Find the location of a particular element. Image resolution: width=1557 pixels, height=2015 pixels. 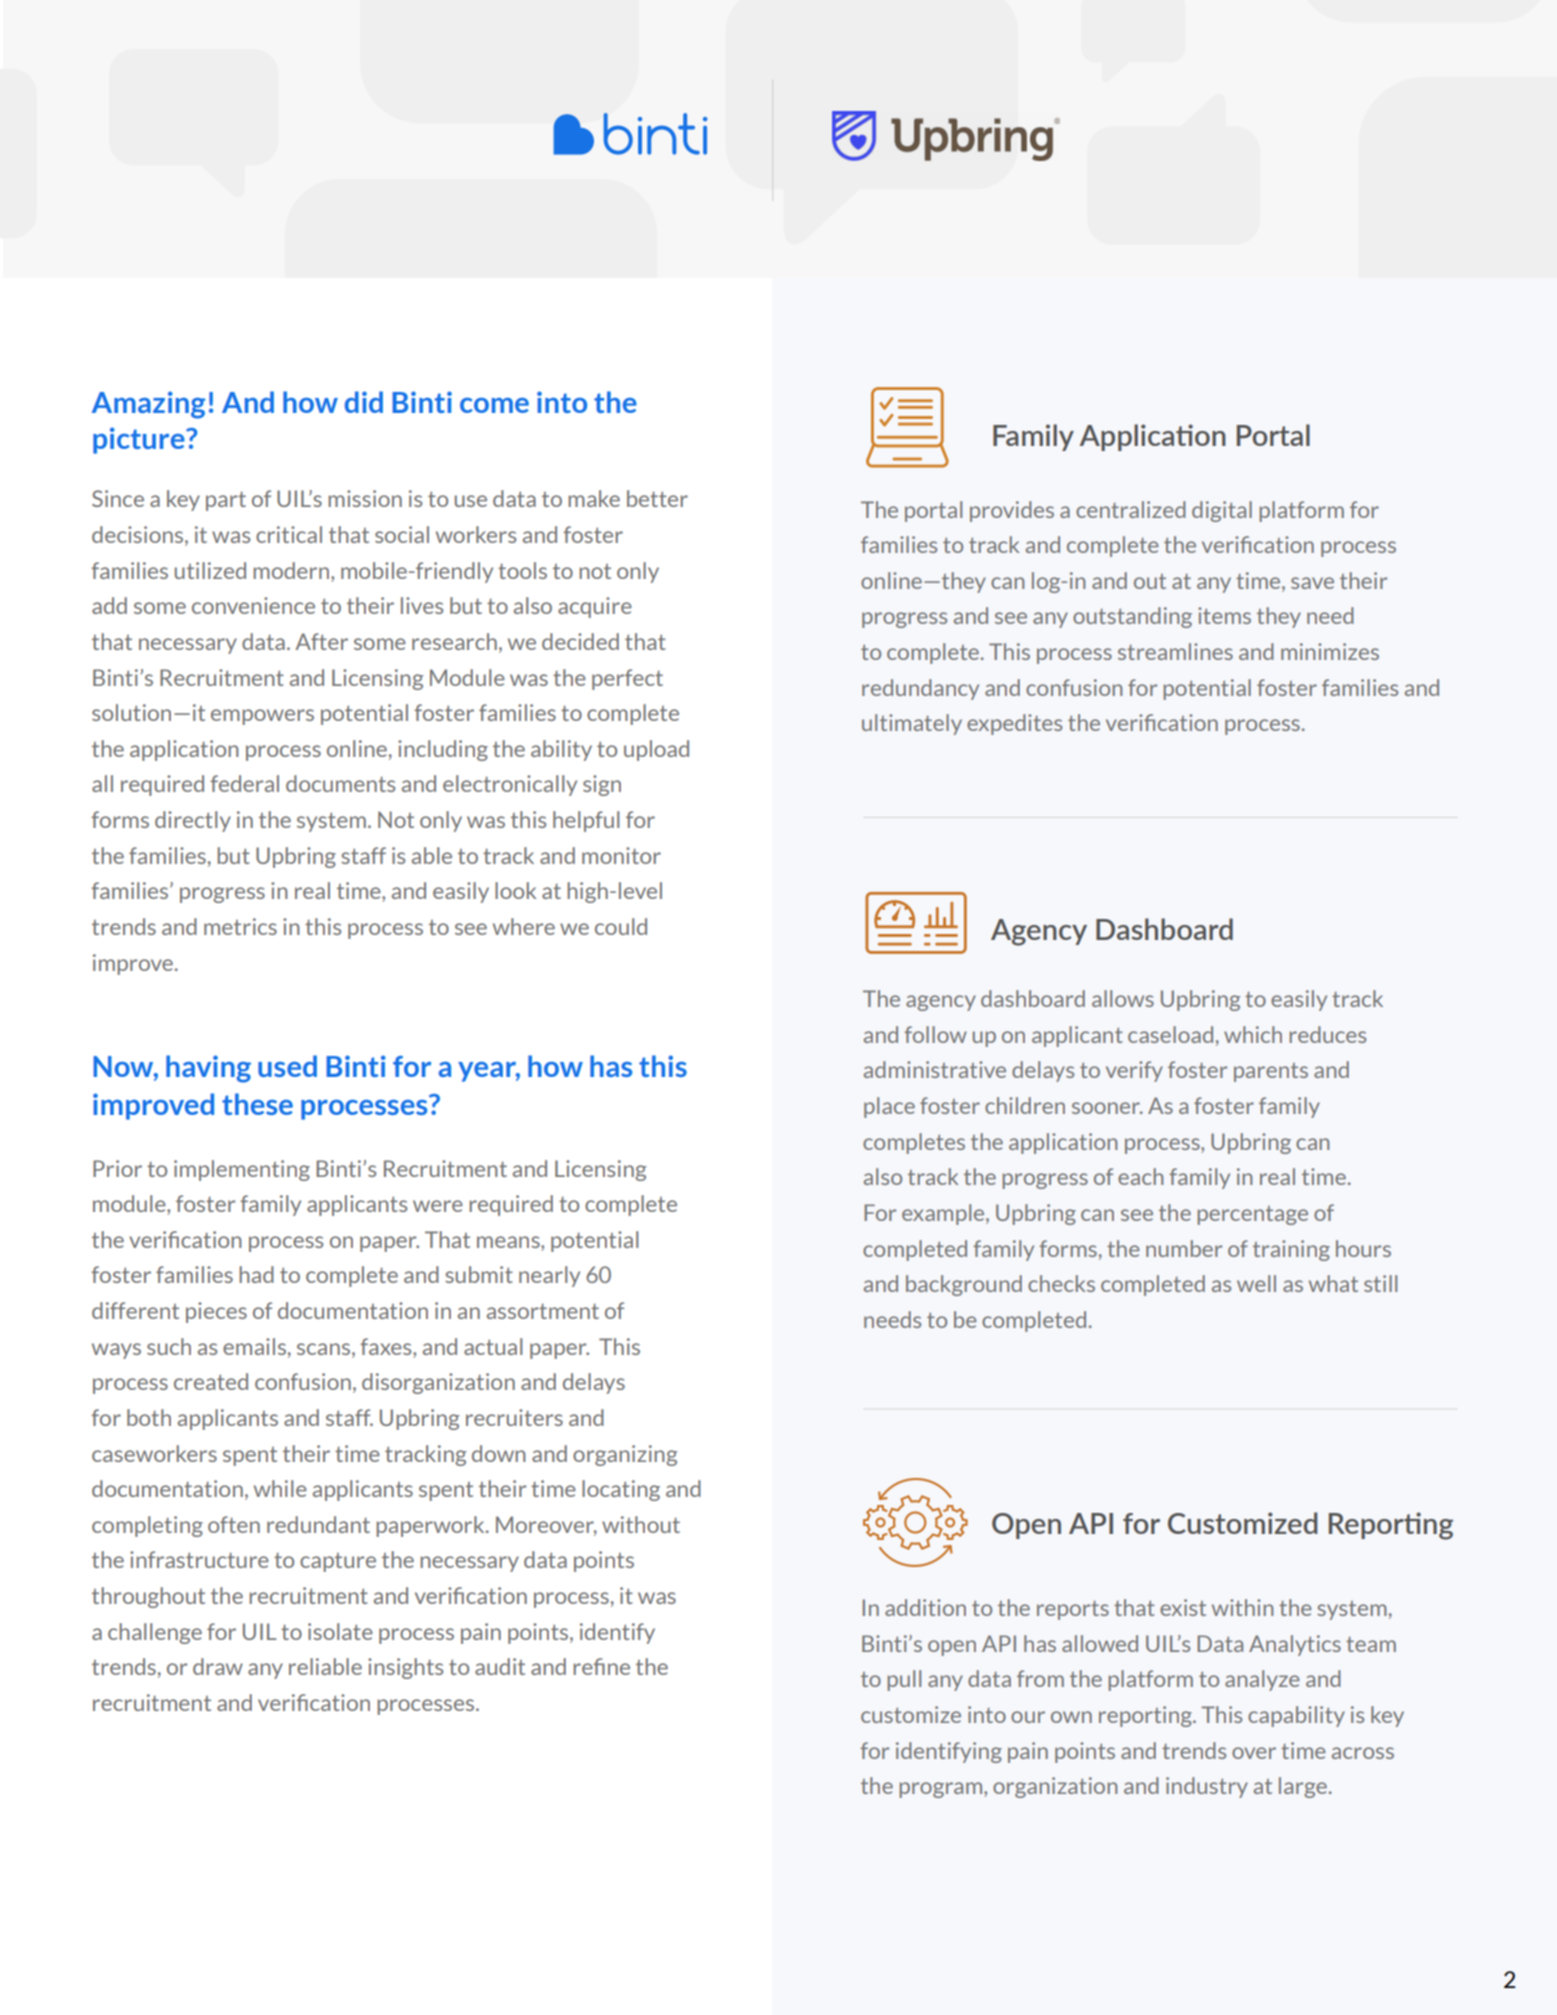

part is located at coordinates (226, 501).
